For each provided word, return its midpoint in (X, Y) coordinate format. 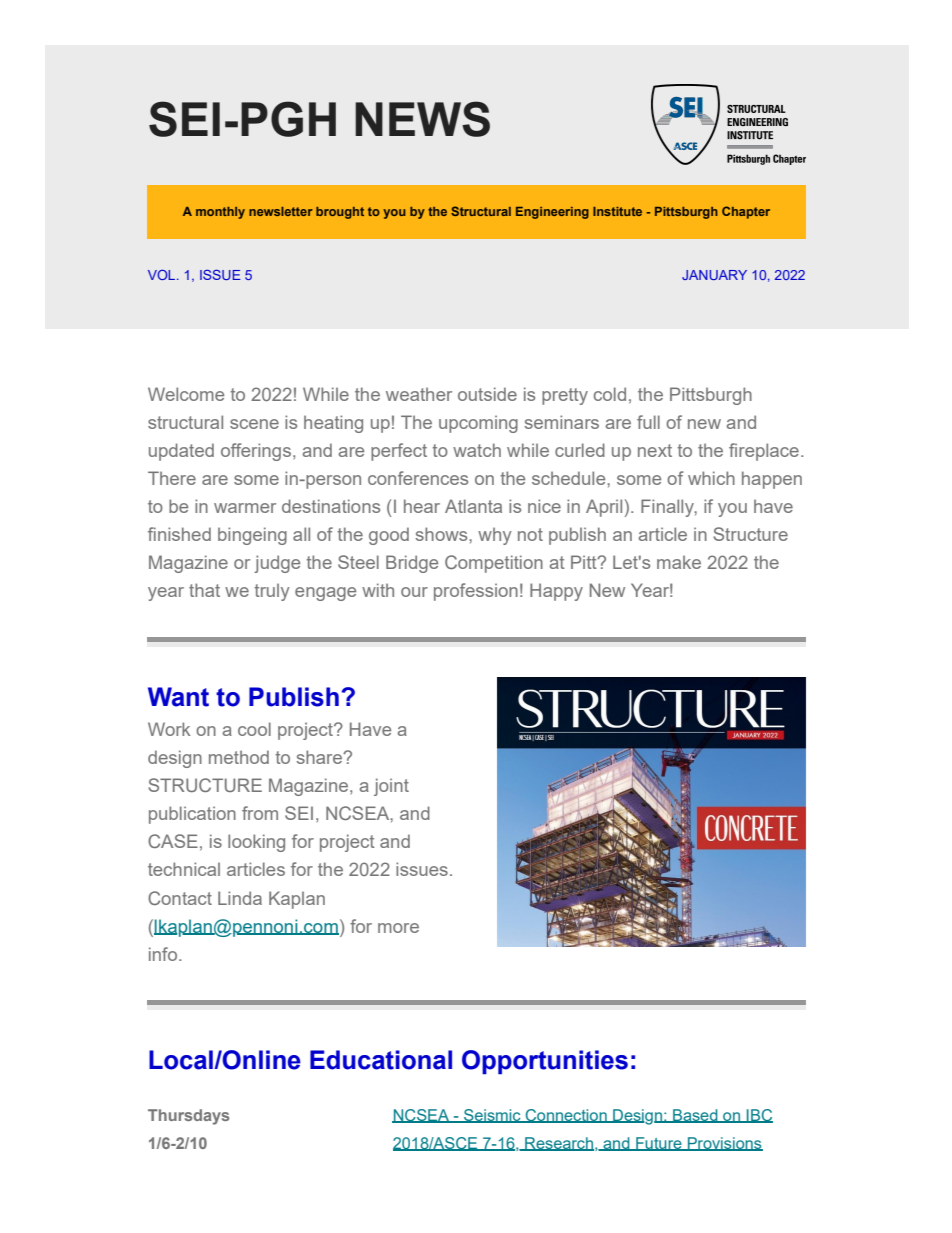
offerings (256, 452)
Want (178, 697)
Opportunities (545, 1062)
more (398, 928)
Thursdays (188, 1117)
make (679, 562)
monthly (220, 213)
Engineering (552, 213)
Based (695, 1116)
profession (476, 592)
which (711, 478)
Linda (240, 898)
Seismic (492, 1116)
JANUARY (714, 275)
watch (477, 450)
